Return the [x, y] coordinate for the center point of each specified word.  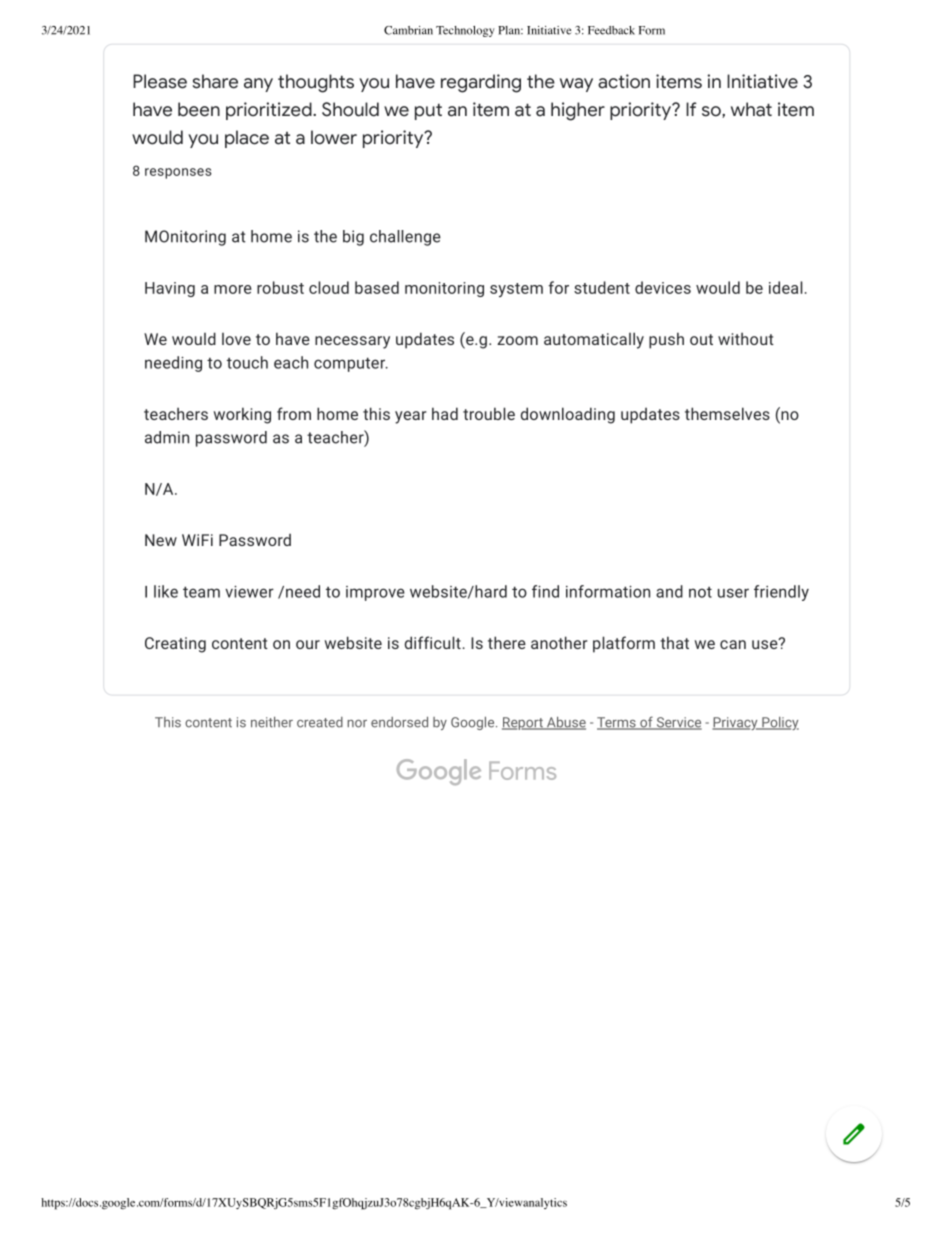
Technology [465, 31]
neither [272, 722]
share [215, 81]
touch [247, 362]
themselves [727, 413]
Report [523, 723]
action [624, 81]
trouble [489, 413]
